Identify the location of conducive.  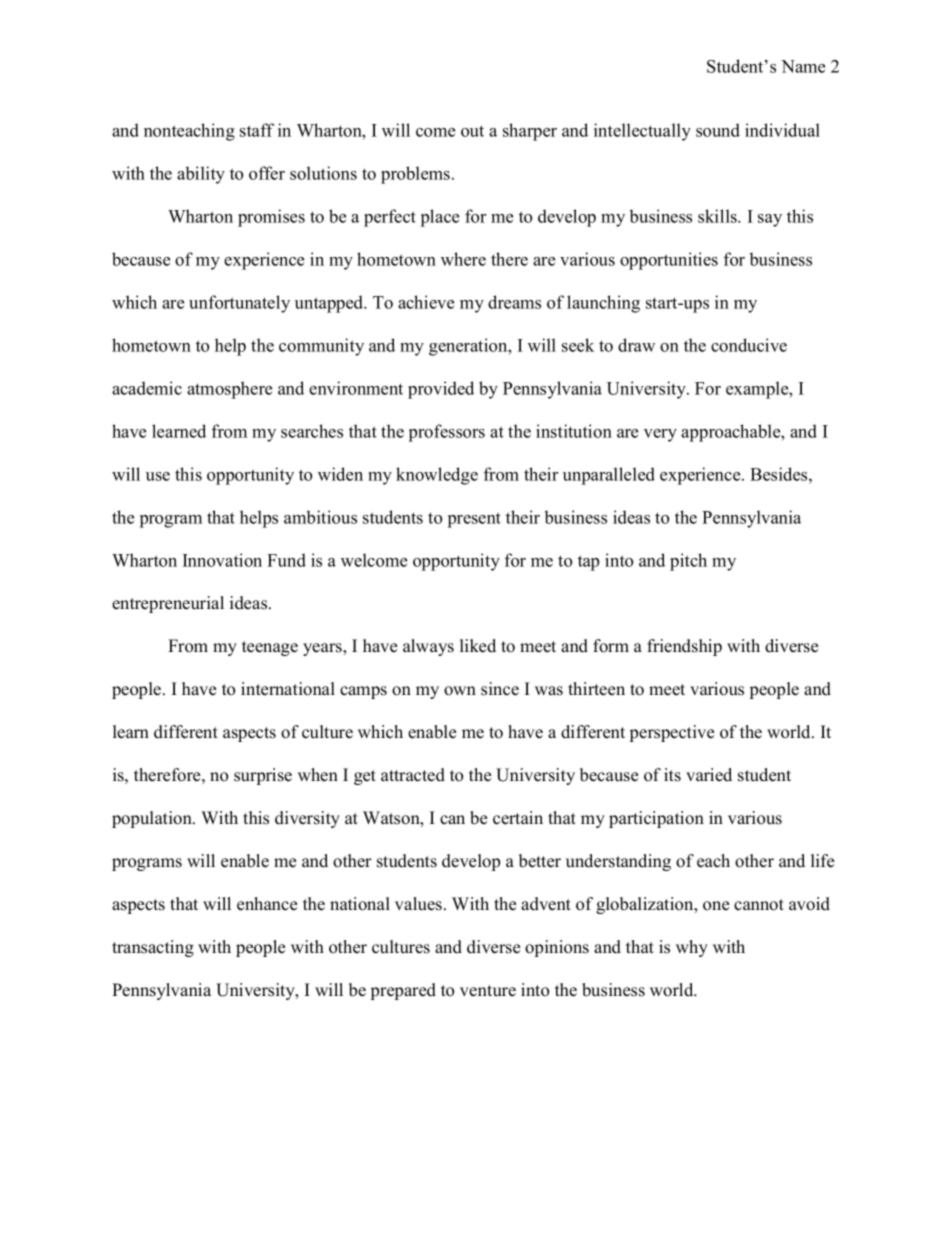
(749, 345).
